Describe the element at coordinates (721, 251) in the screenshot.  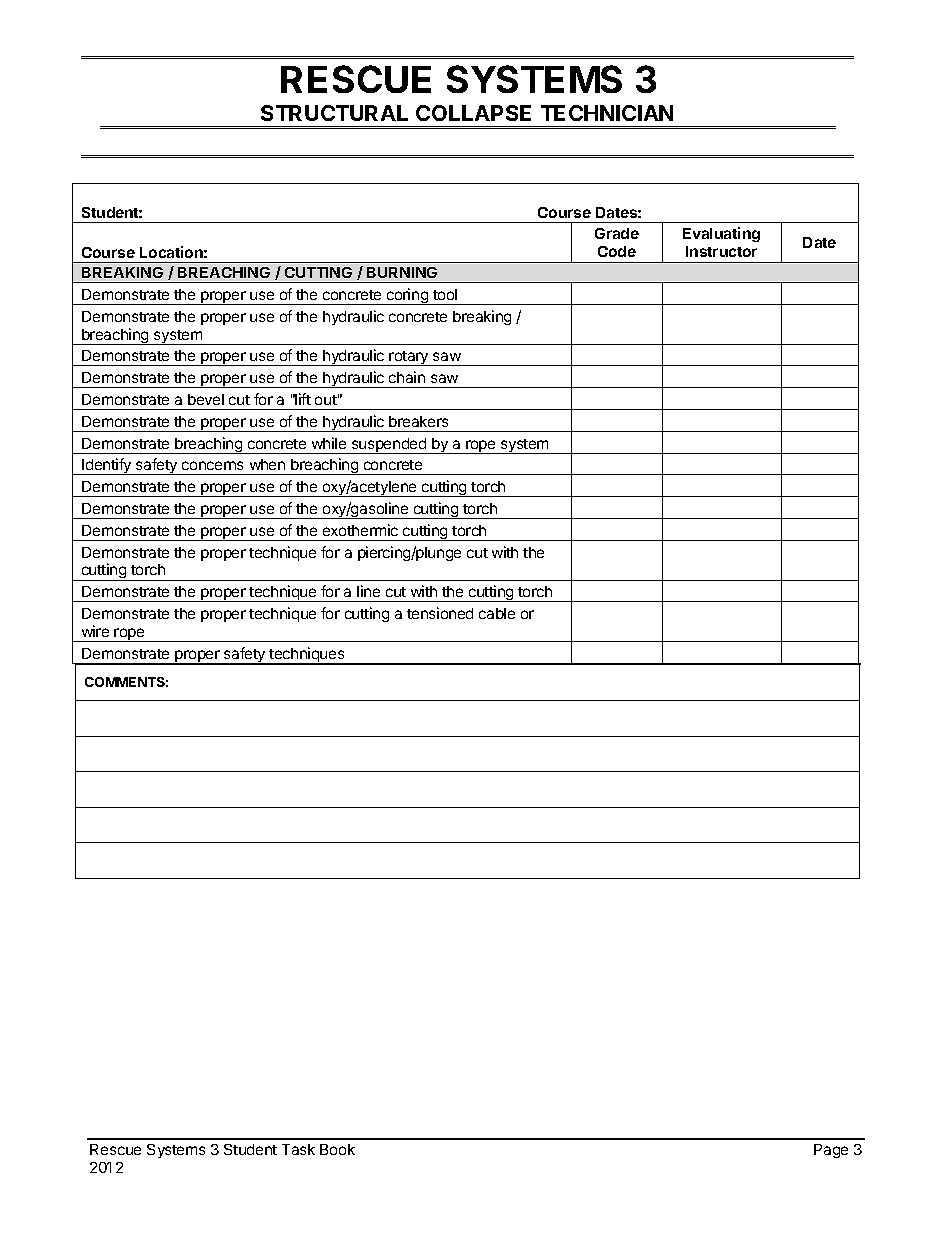
I see `Instructor` at that location.
